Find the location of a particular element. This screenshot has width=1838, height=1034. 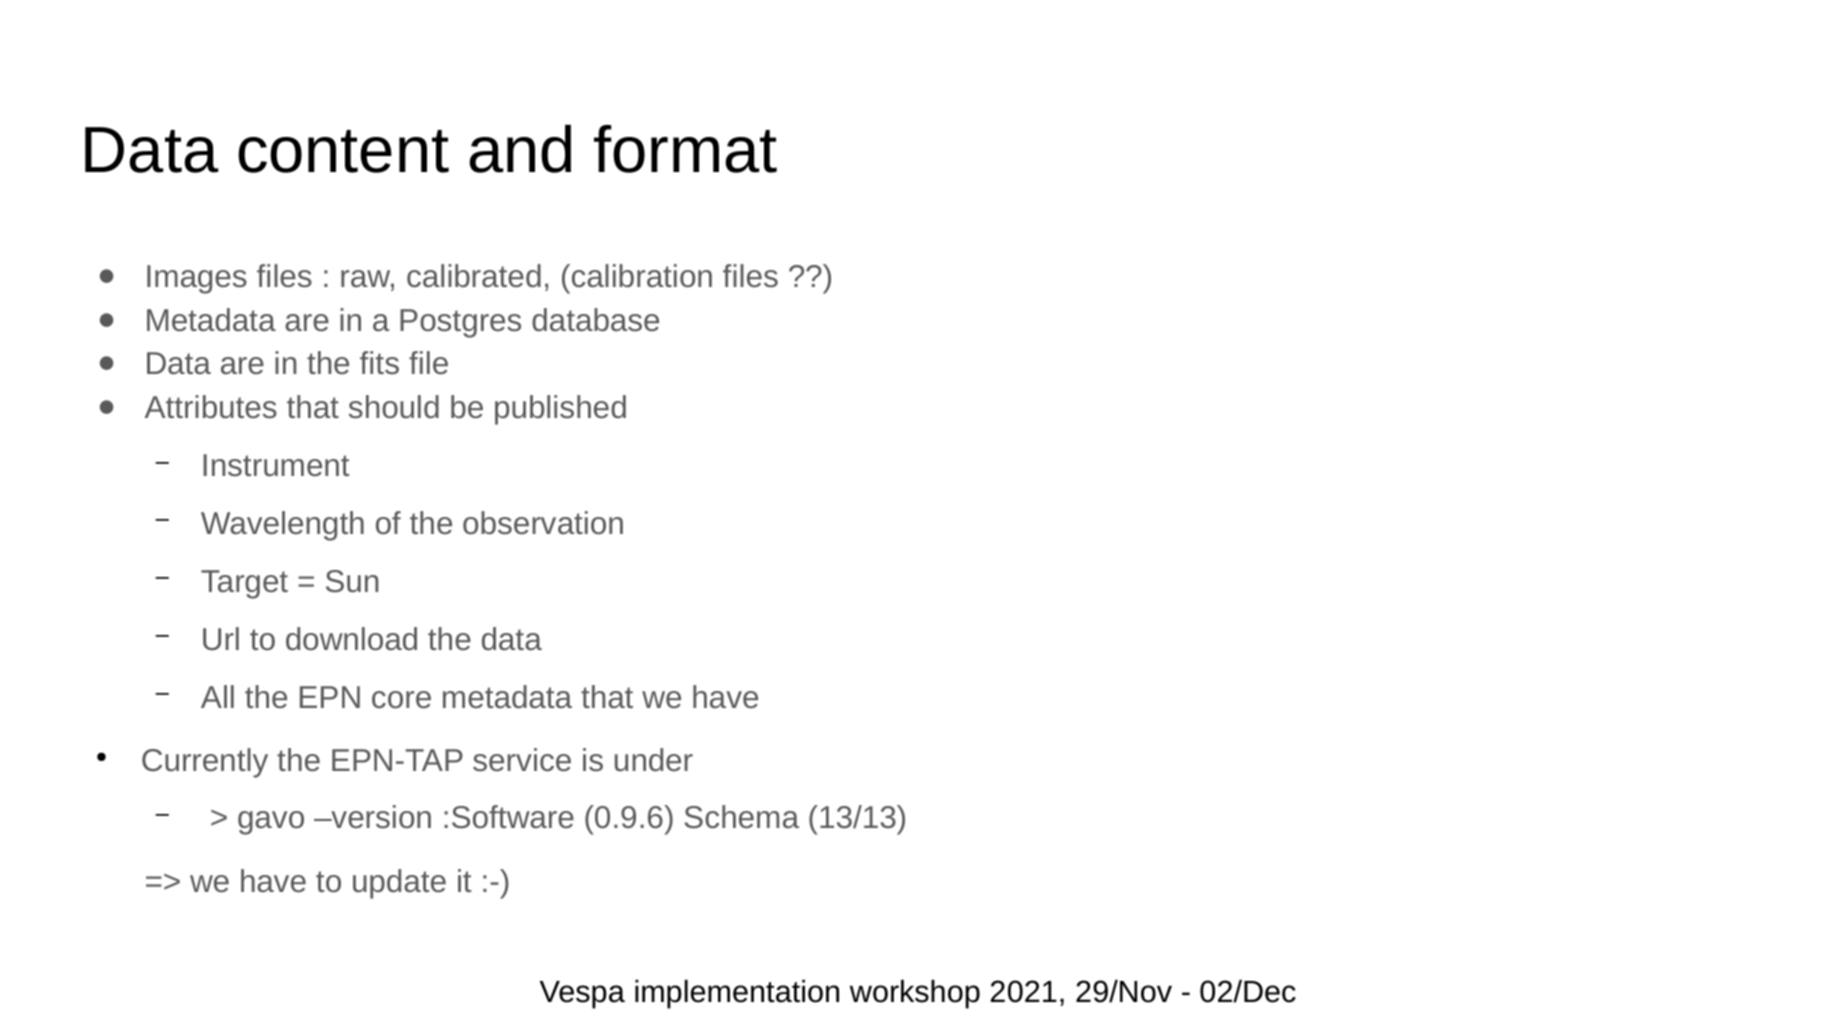

implementation is located at coordinates (737, 994).
